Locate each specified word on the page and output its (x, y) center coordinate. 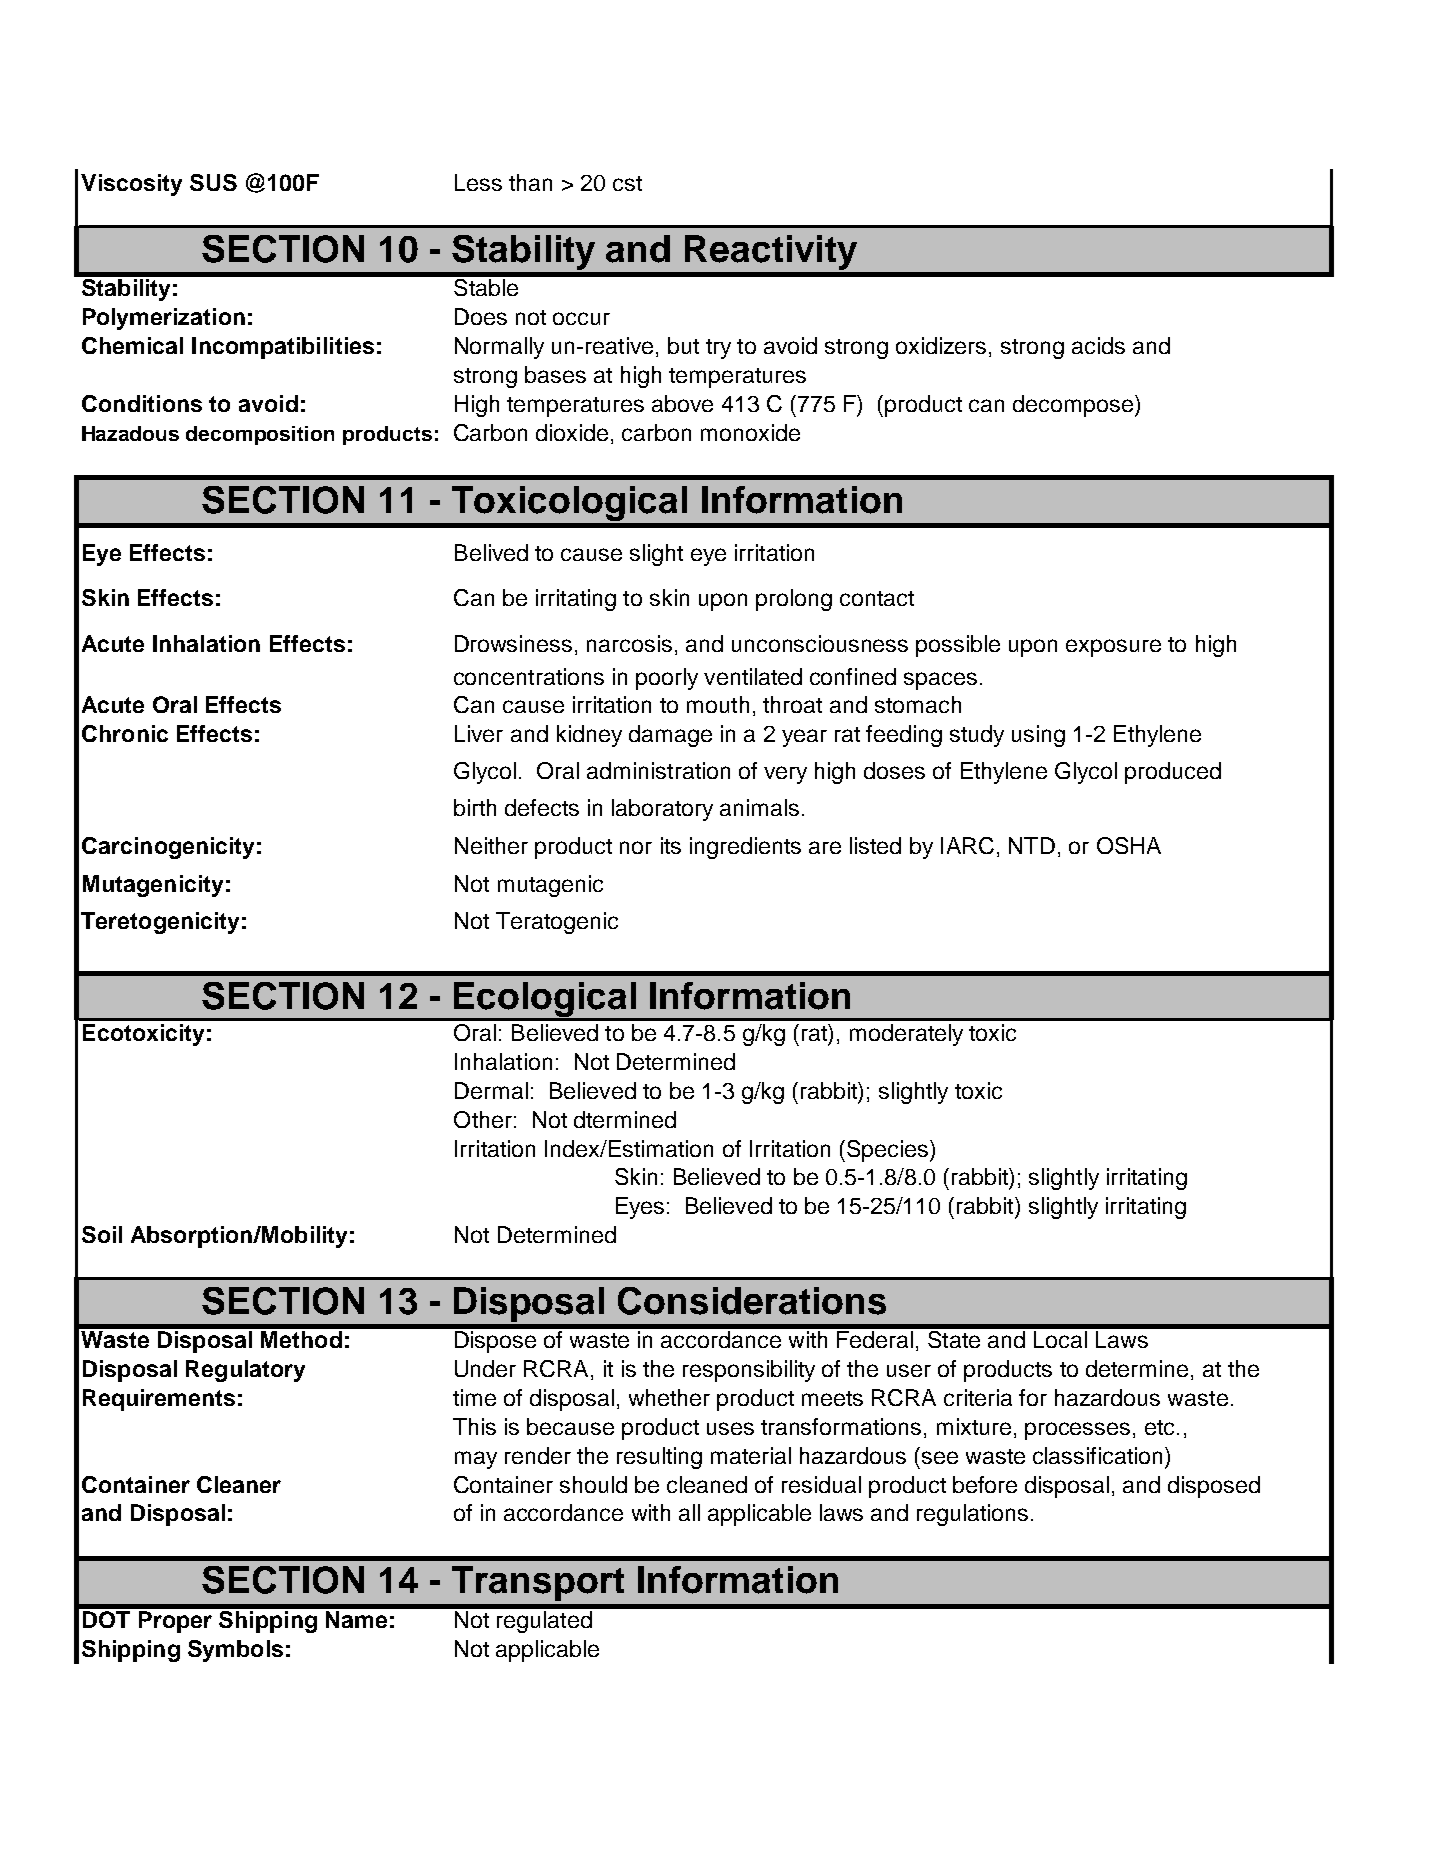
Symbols (235, 1651)
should (593, 1484)
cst (627, 183)
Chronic (125, 733)
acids (1098, 345)
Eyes (640, 1208)
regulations (972, 1515)
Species (887, 1151)
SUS (213, 182)
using (1038, 736)
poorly (667, 679)
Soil (102, 1234)
